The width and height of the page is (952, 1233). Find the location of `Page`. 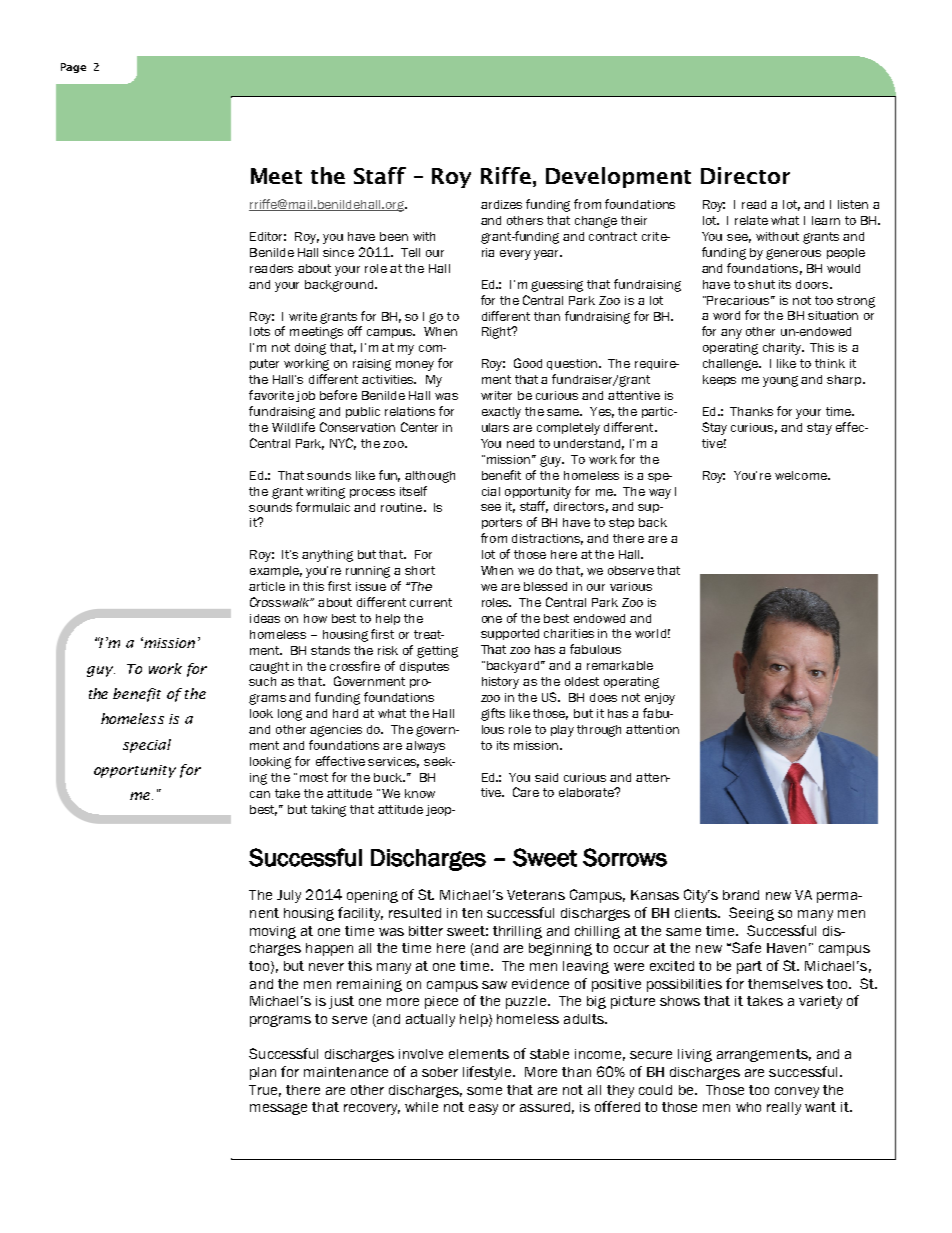

Page is located at coordinates (73, 68).
